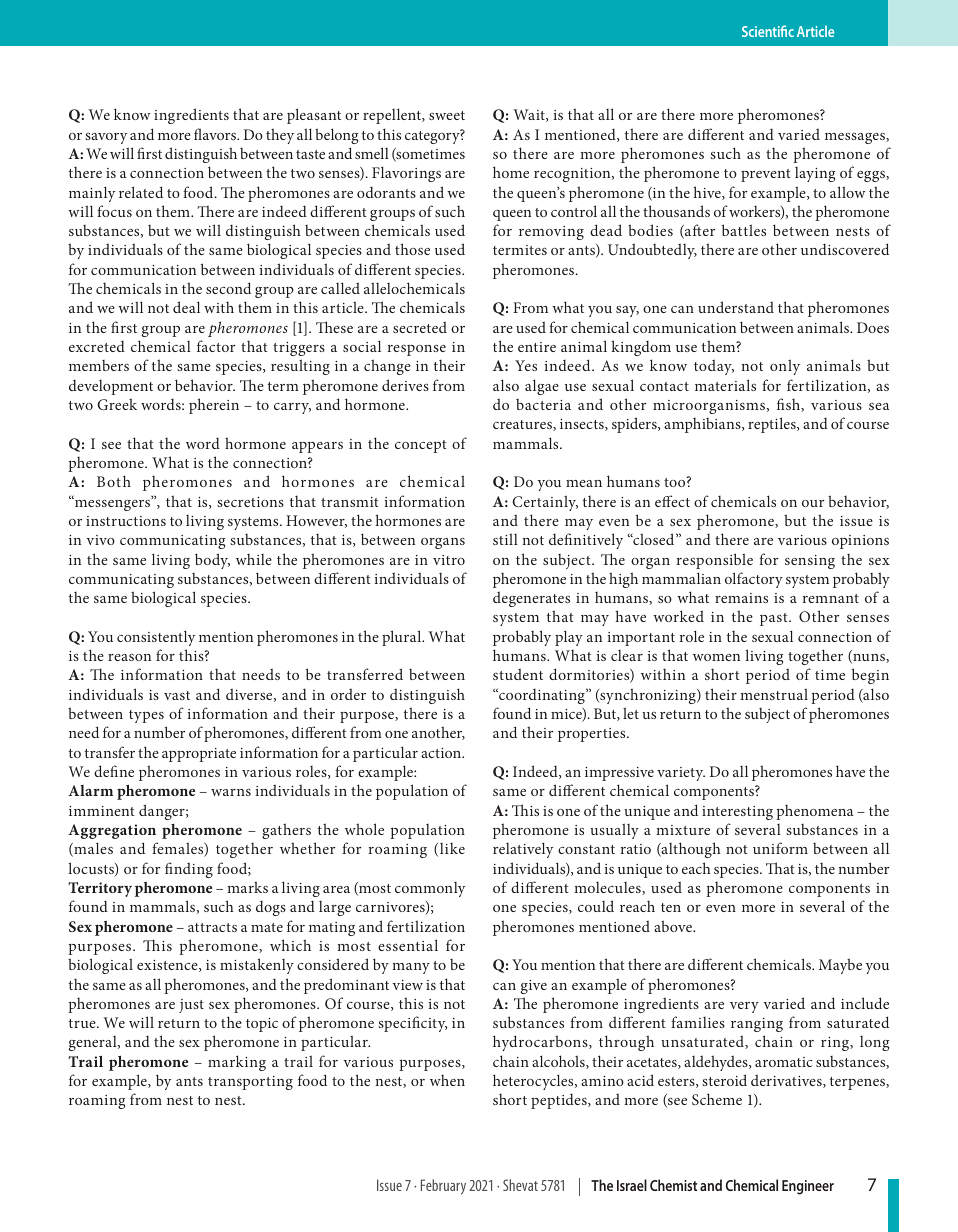 The height and width of the screenshot is (1232, 958). Describe the element at coordinates (768, 31) in the screenshot. I see `Scientific` at that location.
